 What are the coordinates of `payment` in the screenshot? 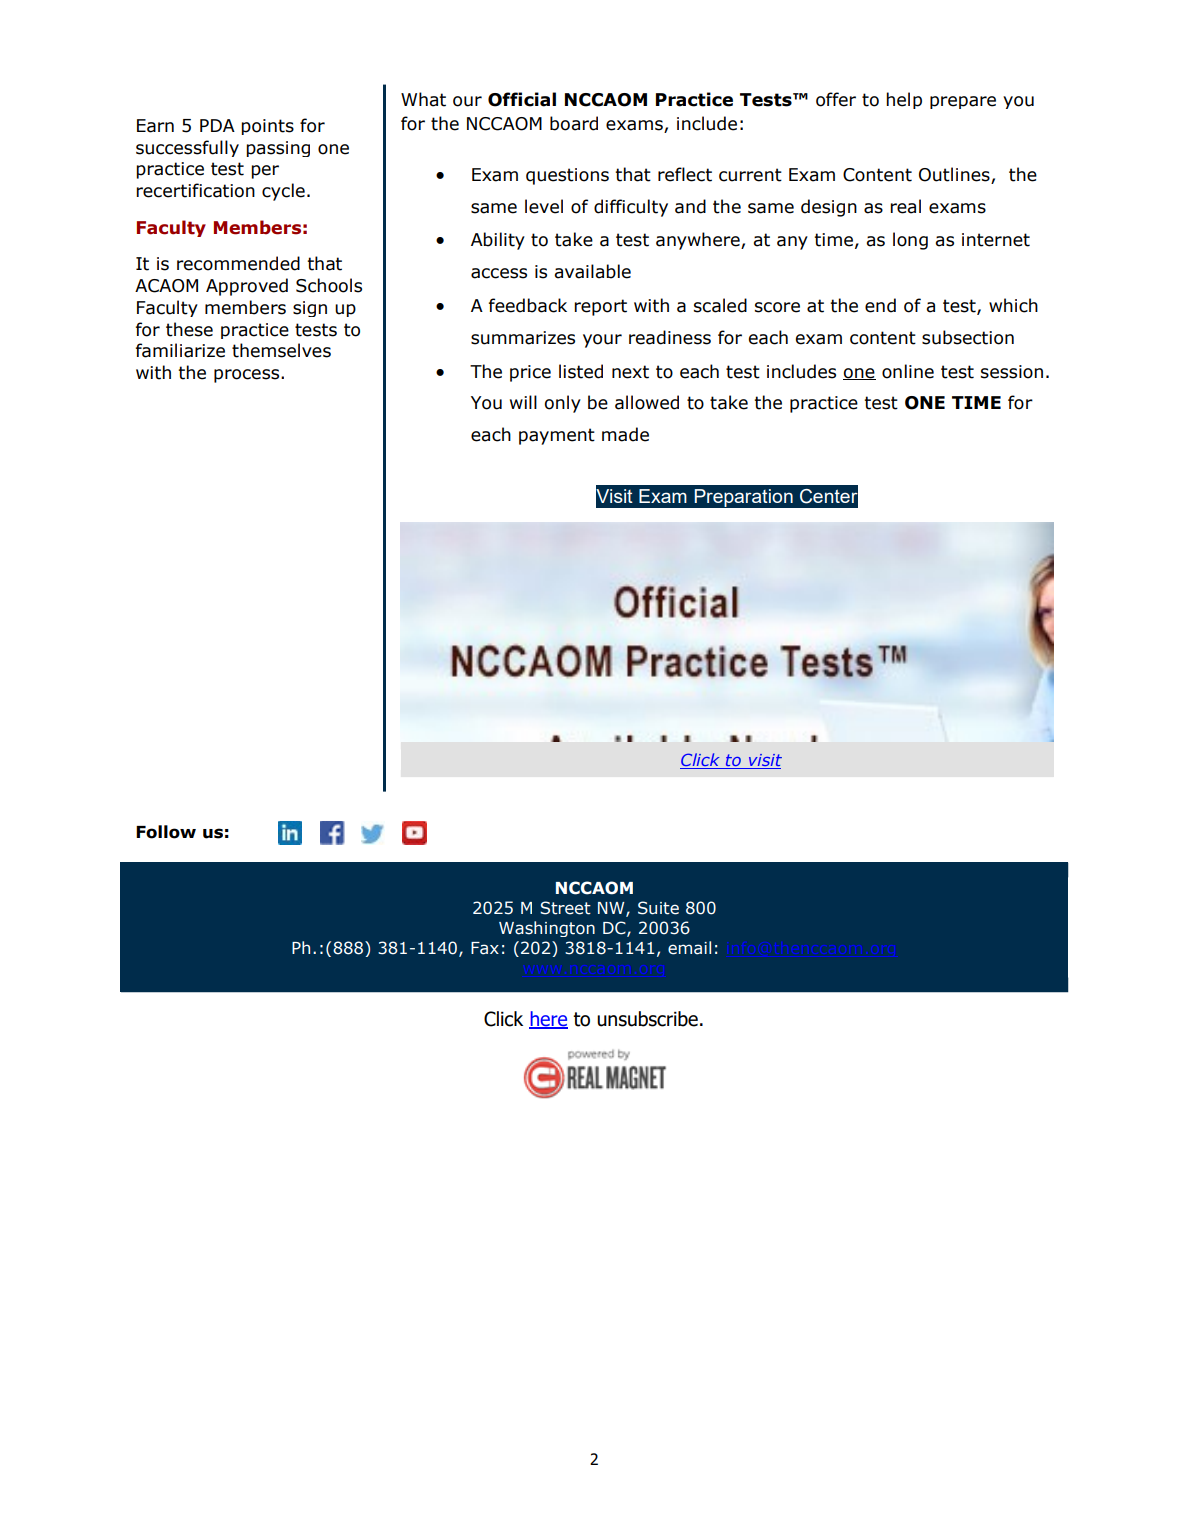 It's located at (557, 436).
